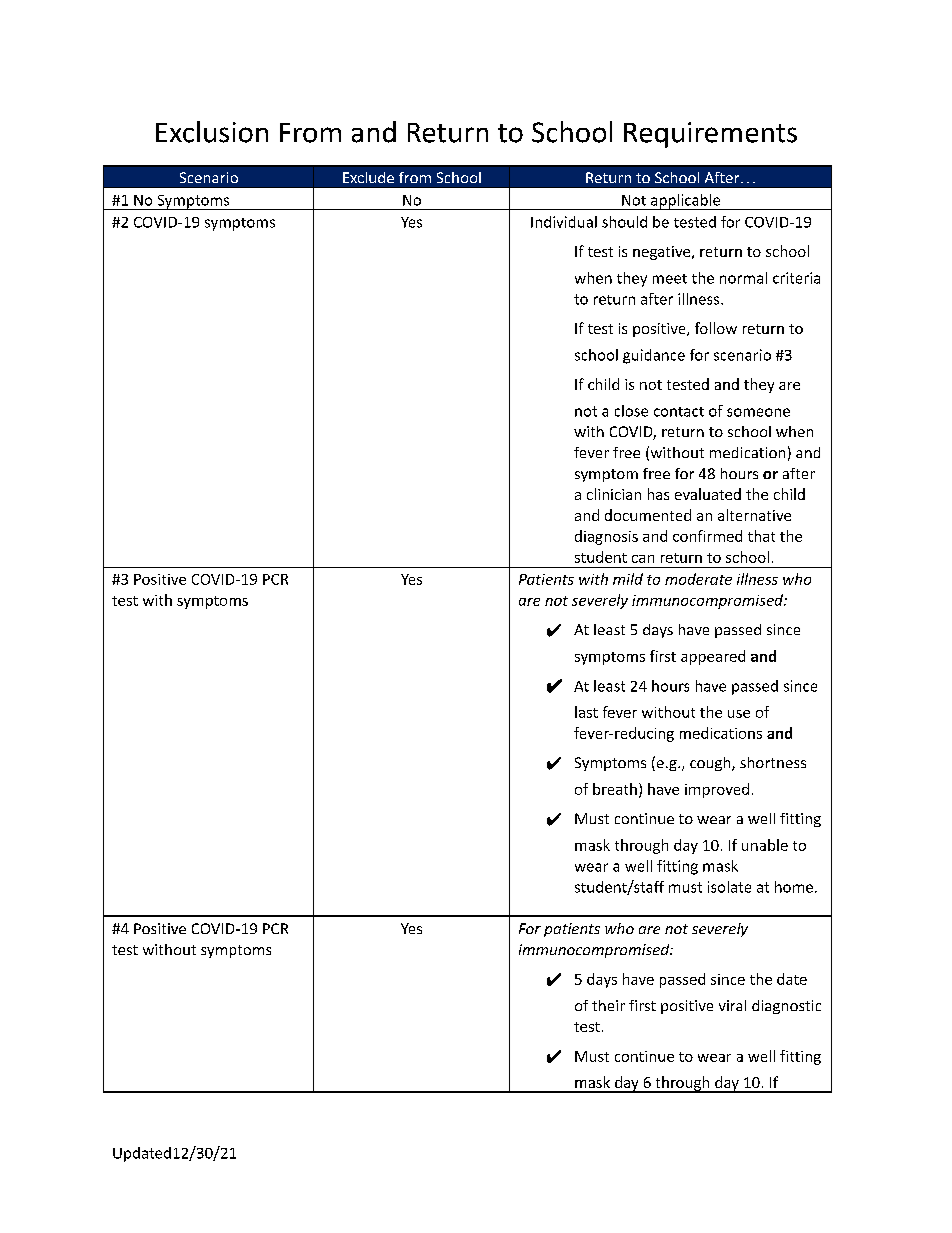  What do you see at coordinates (698, 579) in the document?
I see `moderate` at bounding box center [698, 579].
